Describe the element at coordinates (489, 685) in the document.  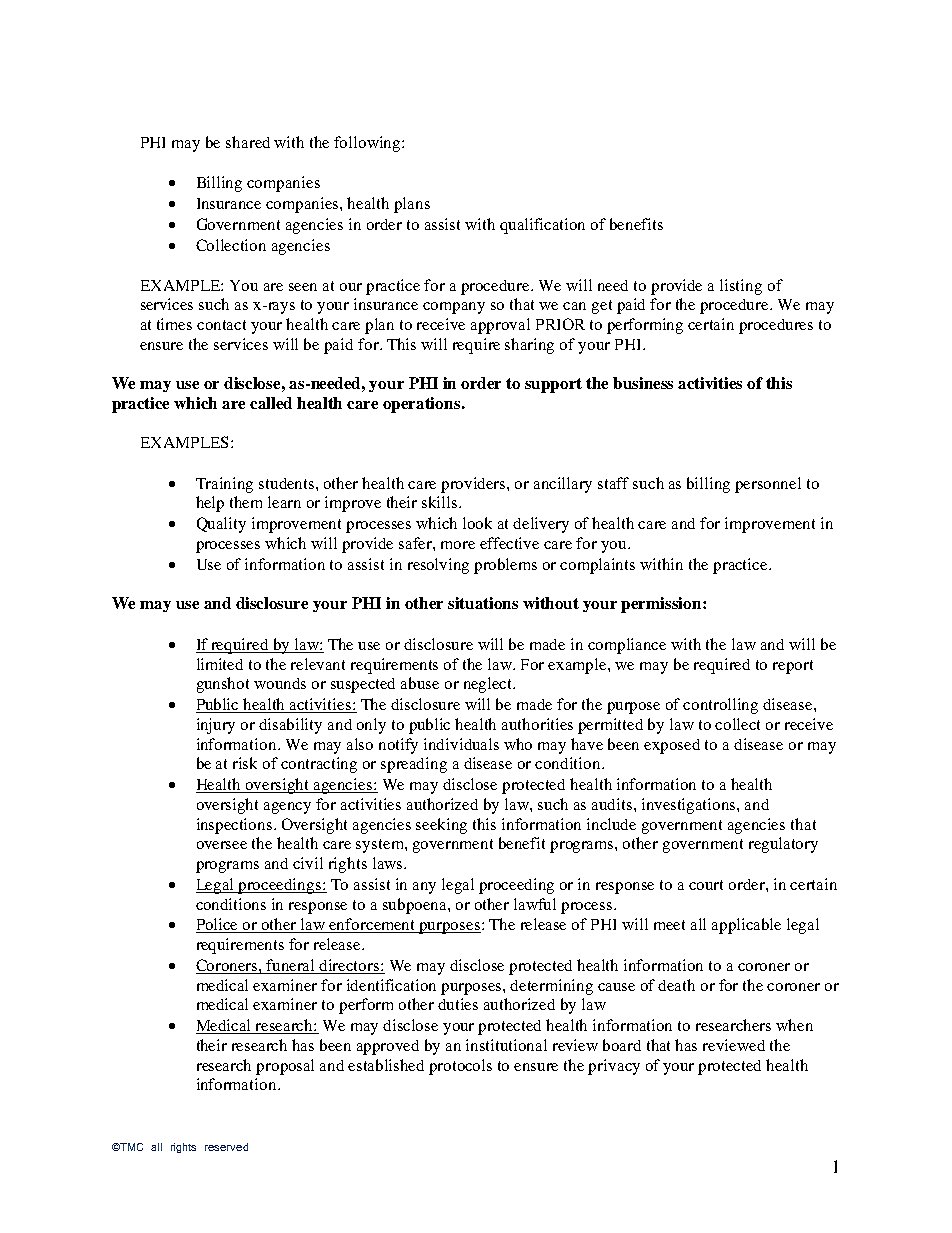
I see `neglect` at that location.
